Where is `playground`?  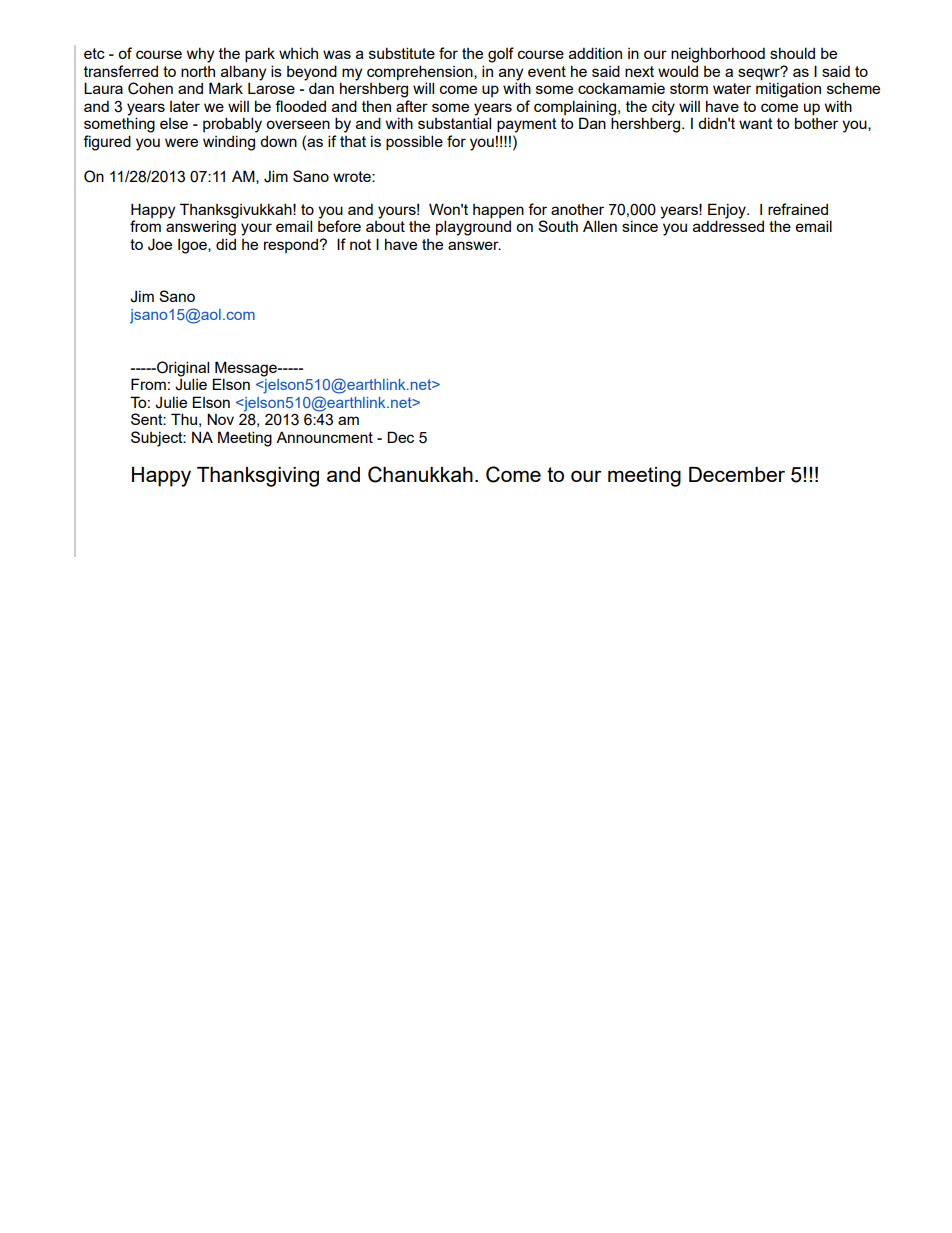 playground is located at coordinates (473, 228).
